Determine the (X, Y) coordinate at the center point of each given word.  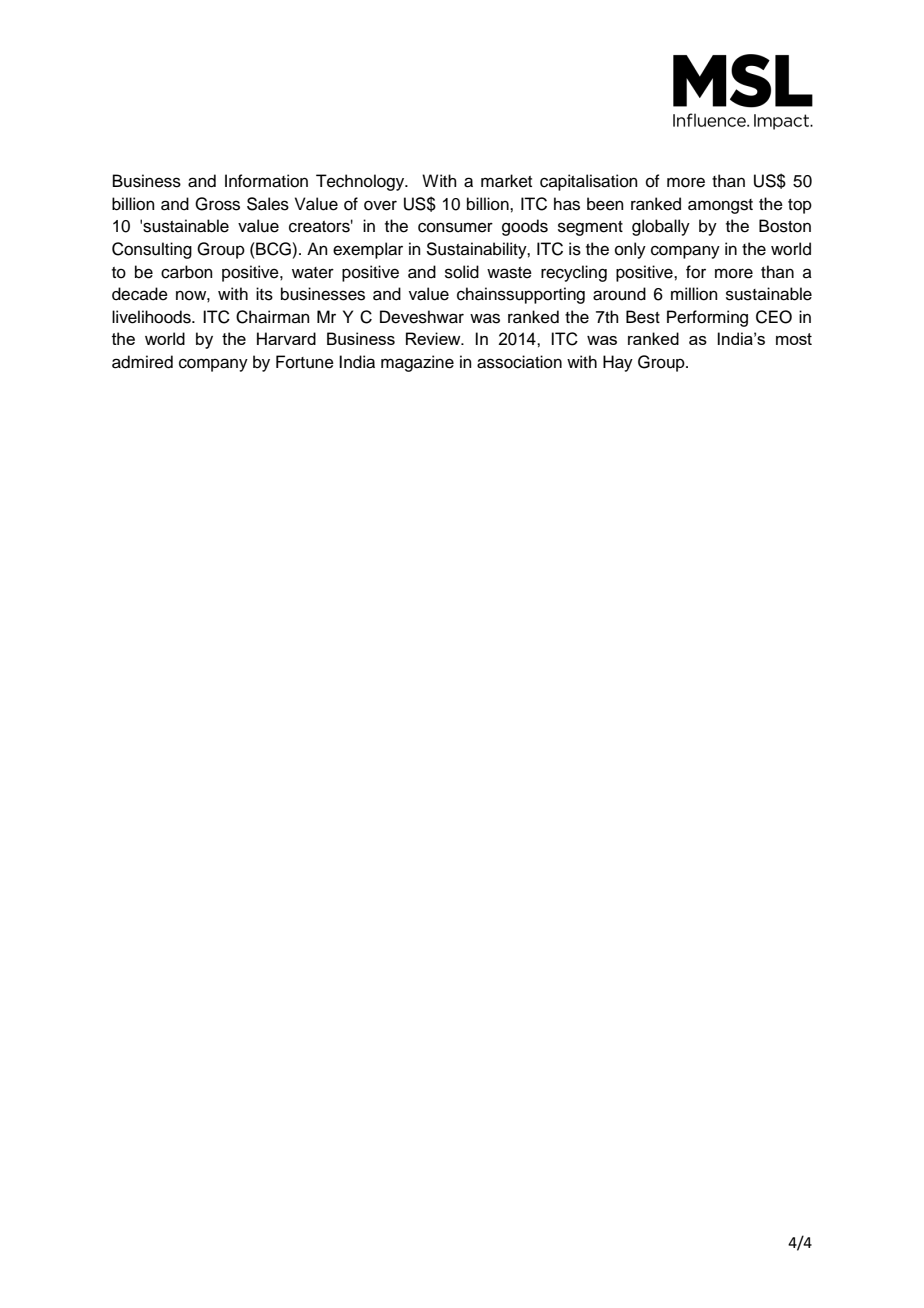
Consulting (152, 250)
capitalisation (589, 182)
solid (462, 272)
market (506, 181)
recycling (574, 273)
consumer (455, 227)
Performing (707, 318)
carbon (187, 272)
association (519, 362)
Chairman (273, 317)
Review (434, 338)
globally (661, 227)
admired (142, 362)
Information (266, 181)
